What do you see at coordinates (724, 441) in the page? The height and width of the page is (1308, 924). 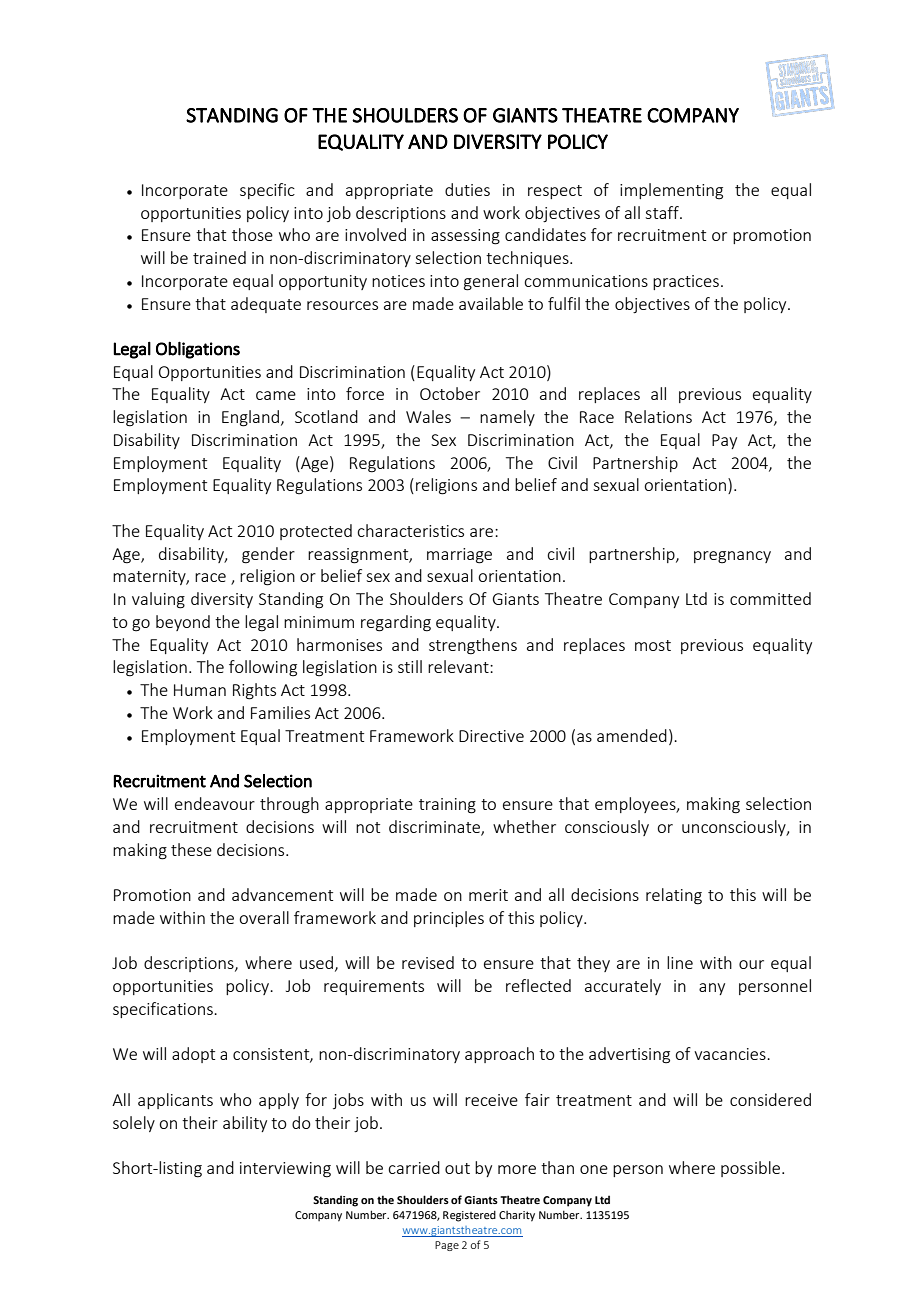 I see `Pay` at bounding box center [724, 441].
